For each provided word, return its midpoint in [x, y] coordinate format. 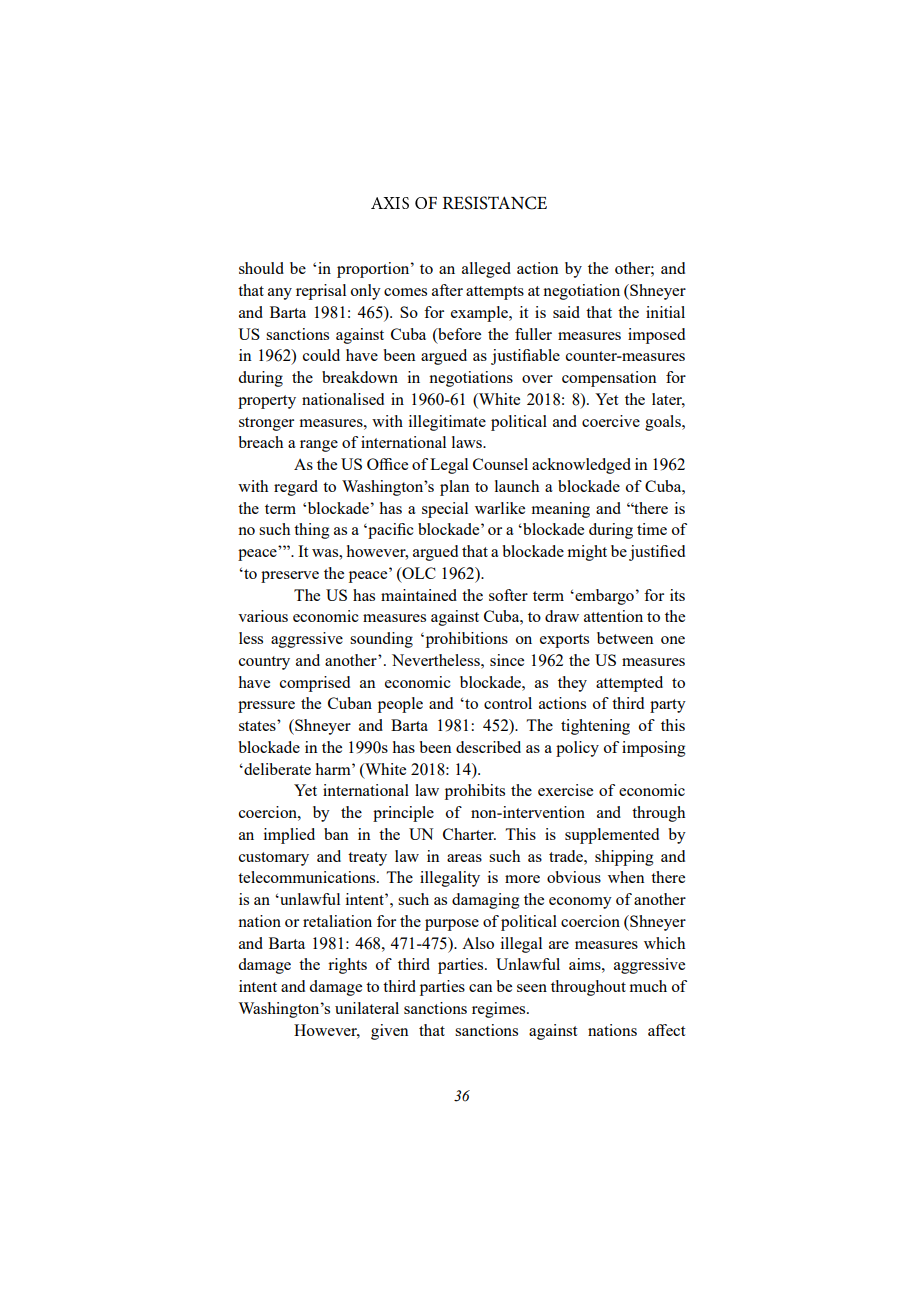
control [508, 703]
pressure [266, 707]
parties [442, 988]
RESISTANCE [494, 203]
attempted [629, 684]
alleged [486, 270]
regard [296, 488]
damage [335, 988]
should [261, 268]
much [648, 986]
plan [455, 488]
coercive [611, 421]
